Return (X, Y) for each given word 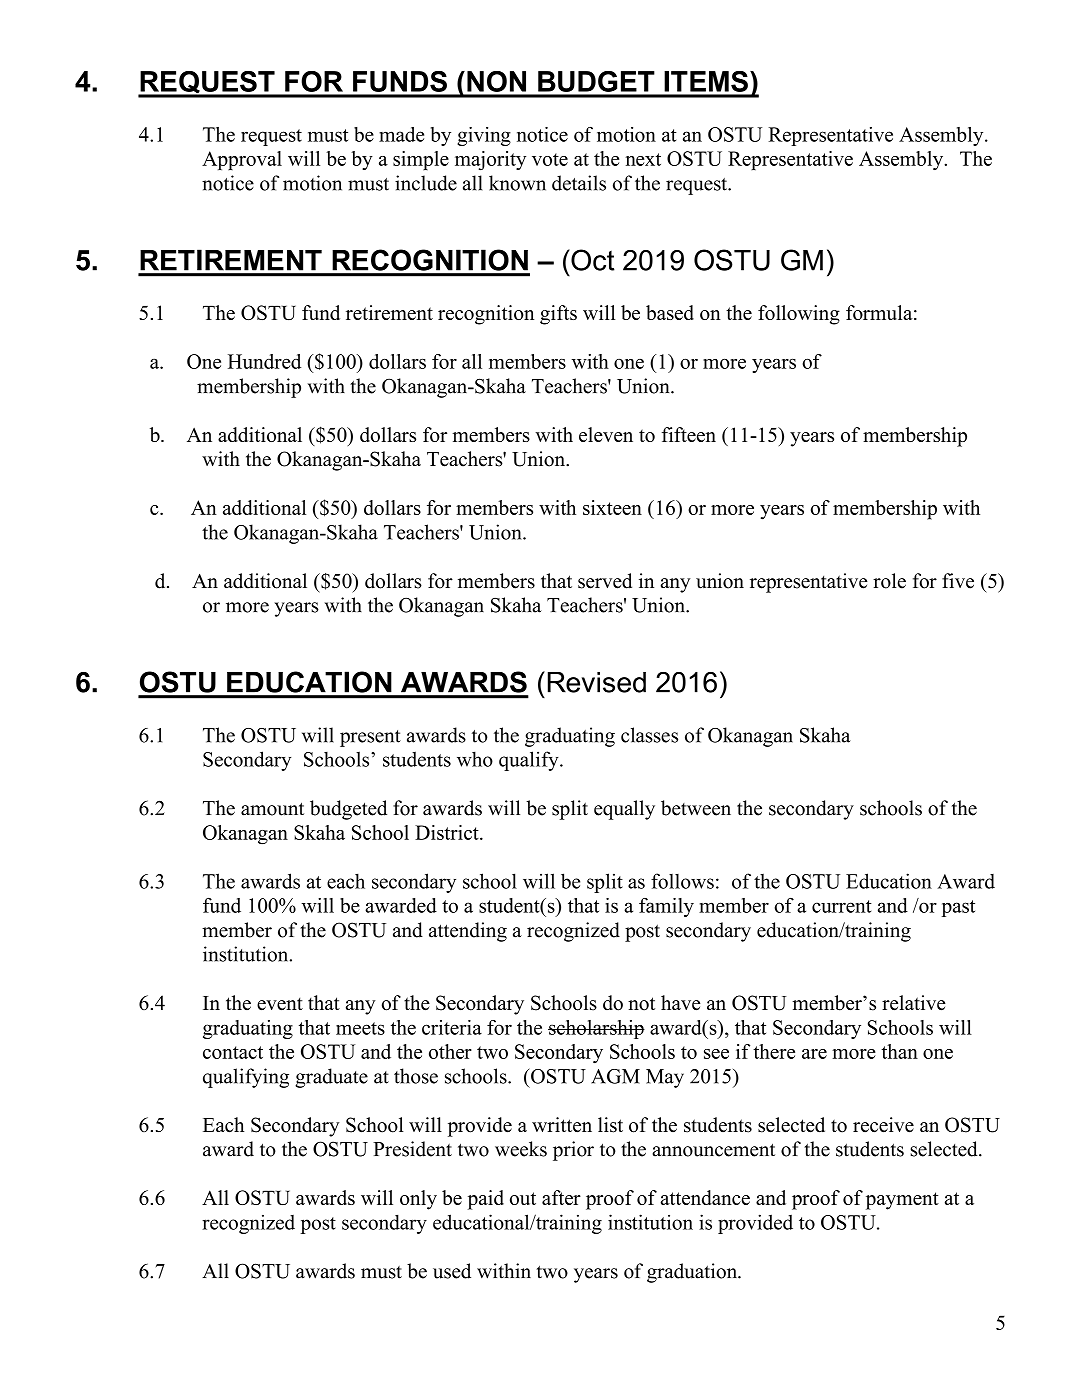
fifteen (689, 434)
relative (914, 1003)
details (579, 183)
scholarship (596, 1029)
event (280, 1004)
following (799, 315)
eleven (606, 434)
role (889, 581)
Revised (597, 682)
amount (272, 809)
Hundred (264, 361)
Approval (242, 160)
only (418, 1200)
